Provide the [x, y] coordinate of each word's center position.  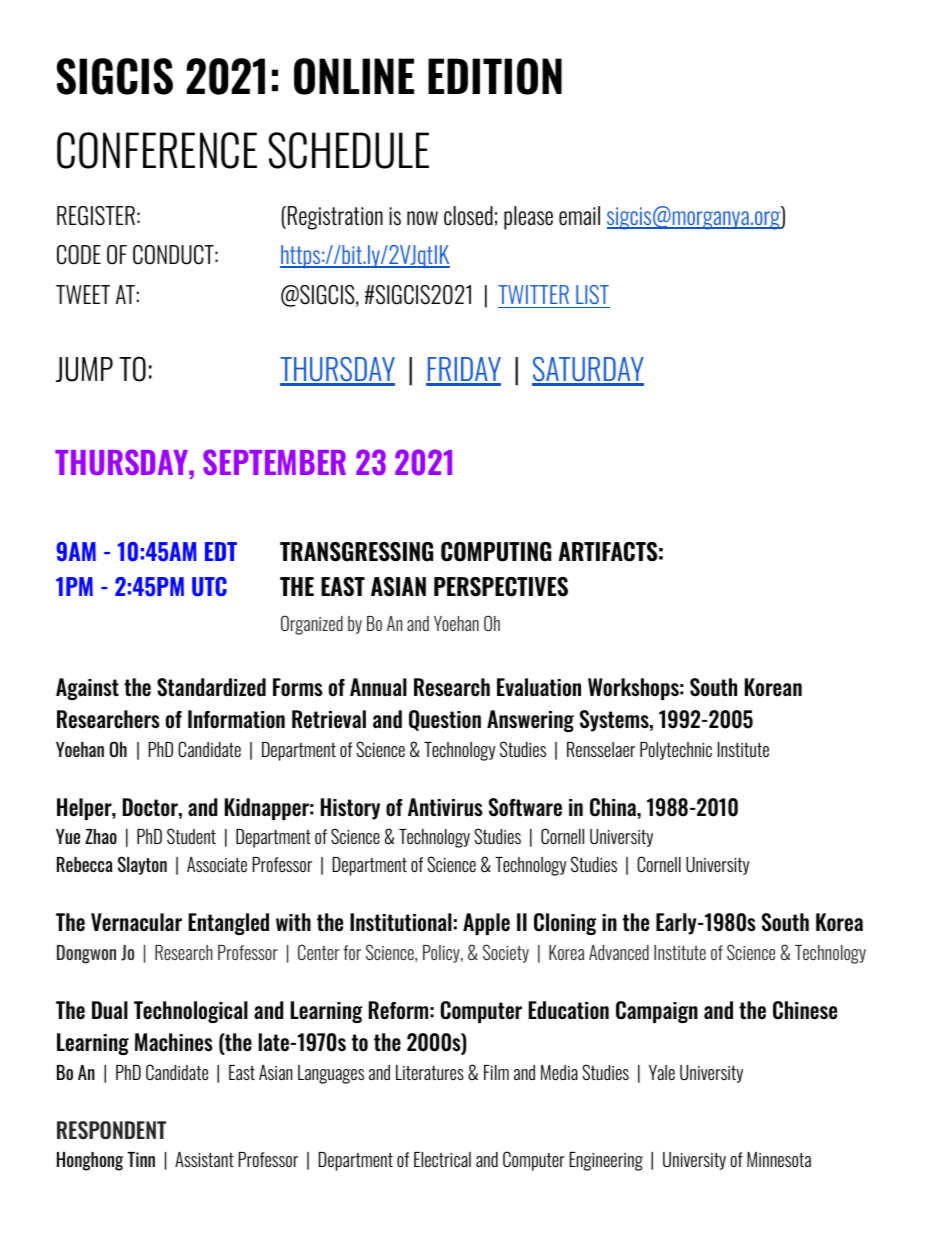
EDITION [495, 76]
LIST [592, 294]
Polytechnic [676, 751]
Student [191, 836]
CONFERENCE [157, 150]
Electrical [442, 1159]
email [579, 215]
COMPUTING [496, 552]
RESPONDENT [111, 1130]
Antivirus [445, 807]
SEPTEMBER [274, 462]
